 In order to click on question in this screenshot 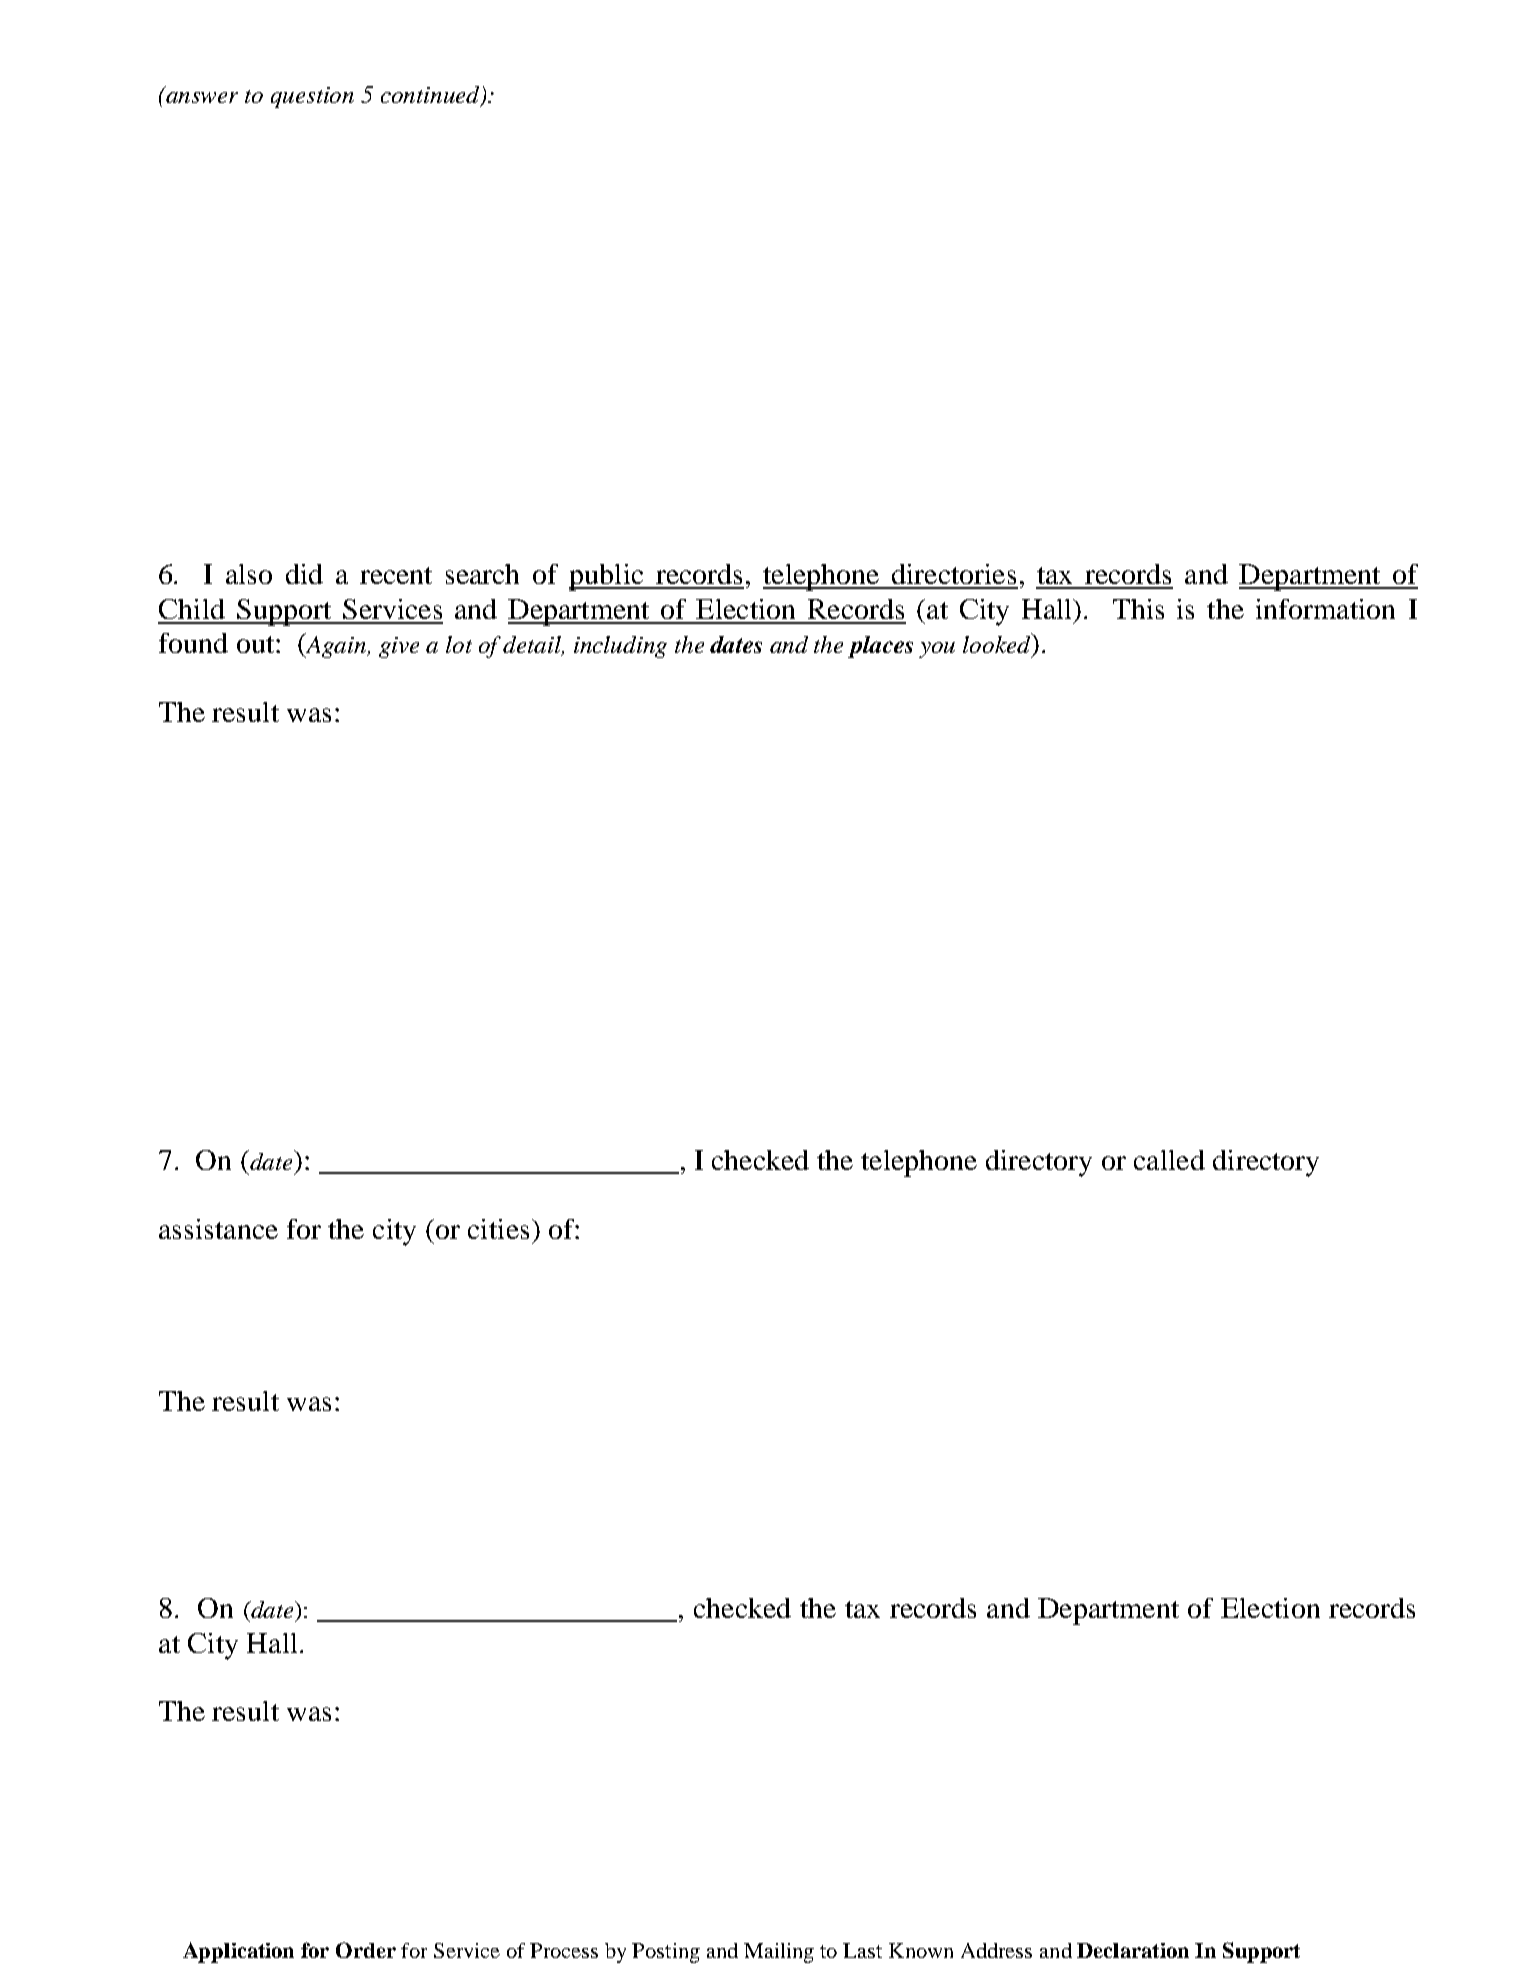, I will do `click(312, 97)`.
